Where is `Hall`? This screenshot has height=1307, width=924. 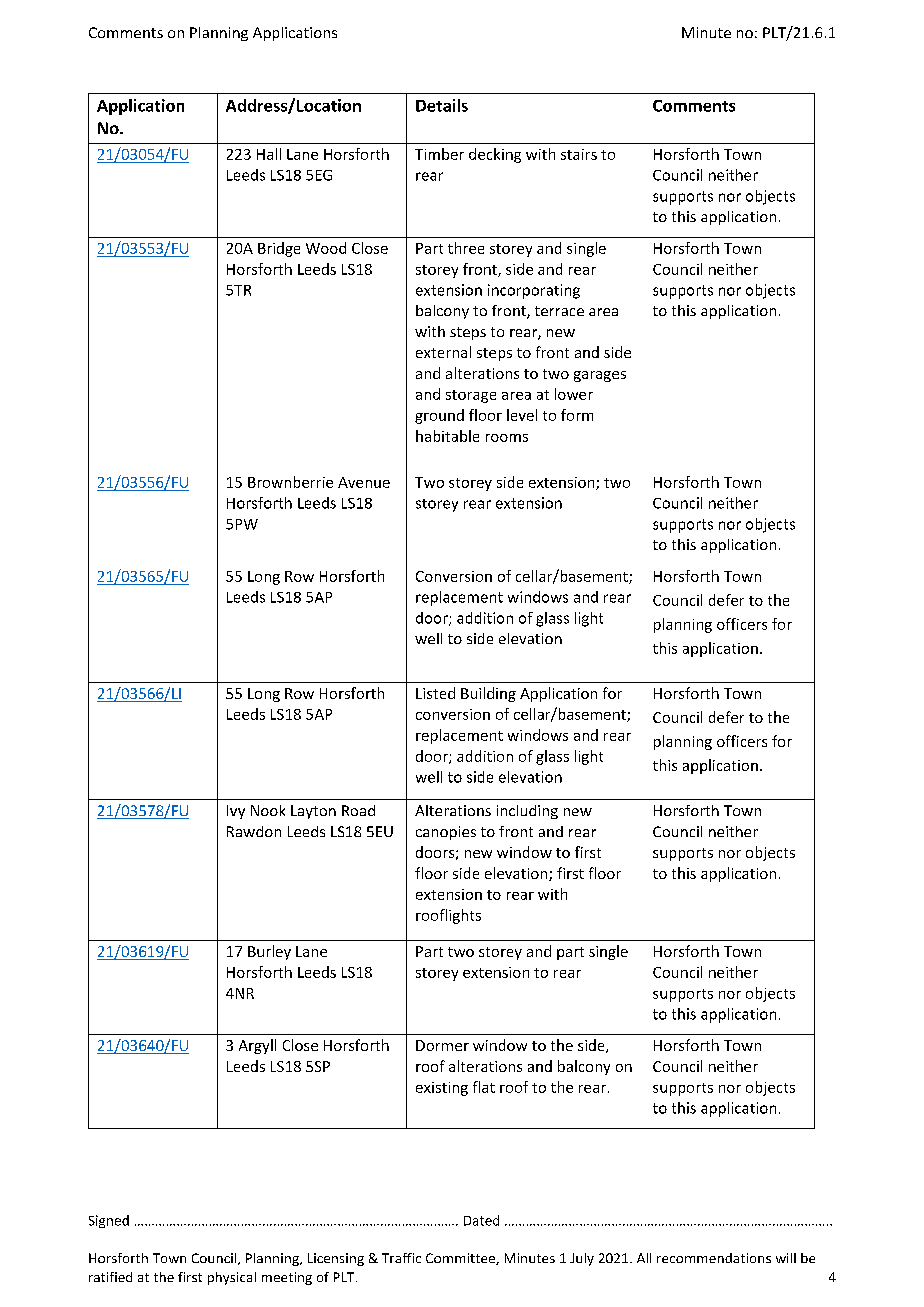
Hall is located at coordinates (269, 154).
